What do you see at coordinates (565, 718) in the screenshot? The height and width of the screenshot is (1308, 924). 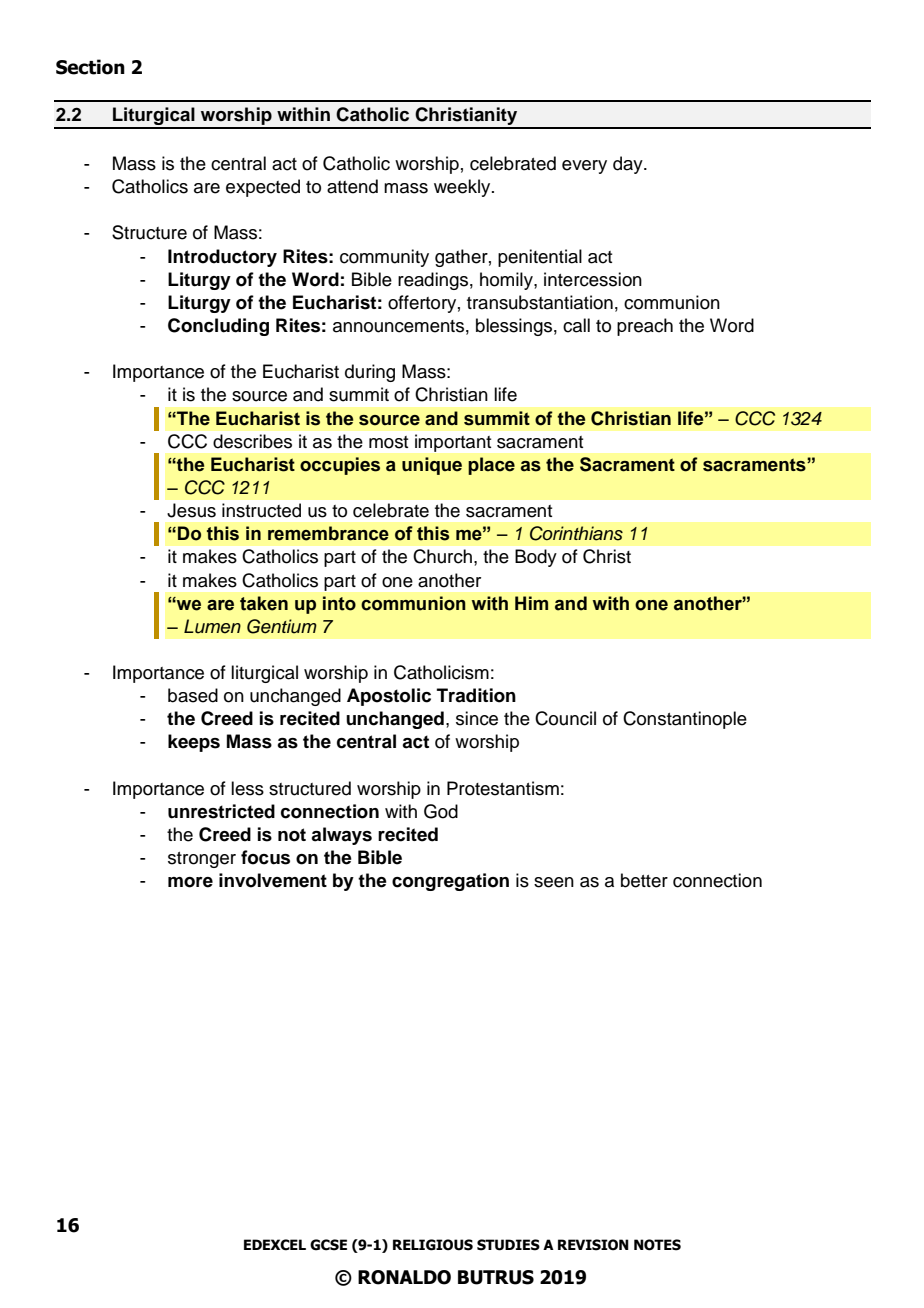 I see `Council` at bounding box center [565, 718].
